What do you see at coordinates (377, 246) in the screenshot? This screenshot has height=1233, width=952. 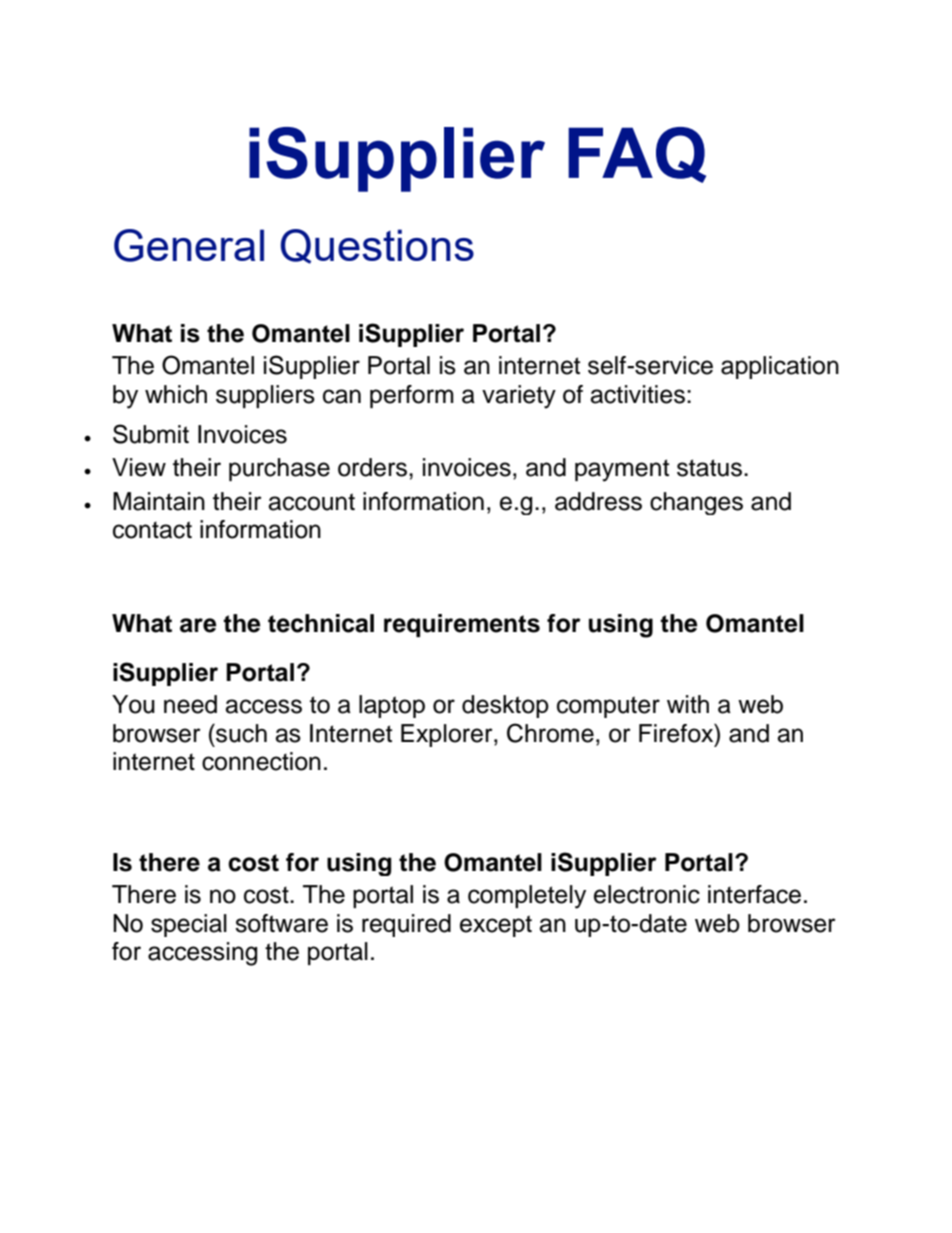 I see `Questions` at bounding box center [377, 246].
